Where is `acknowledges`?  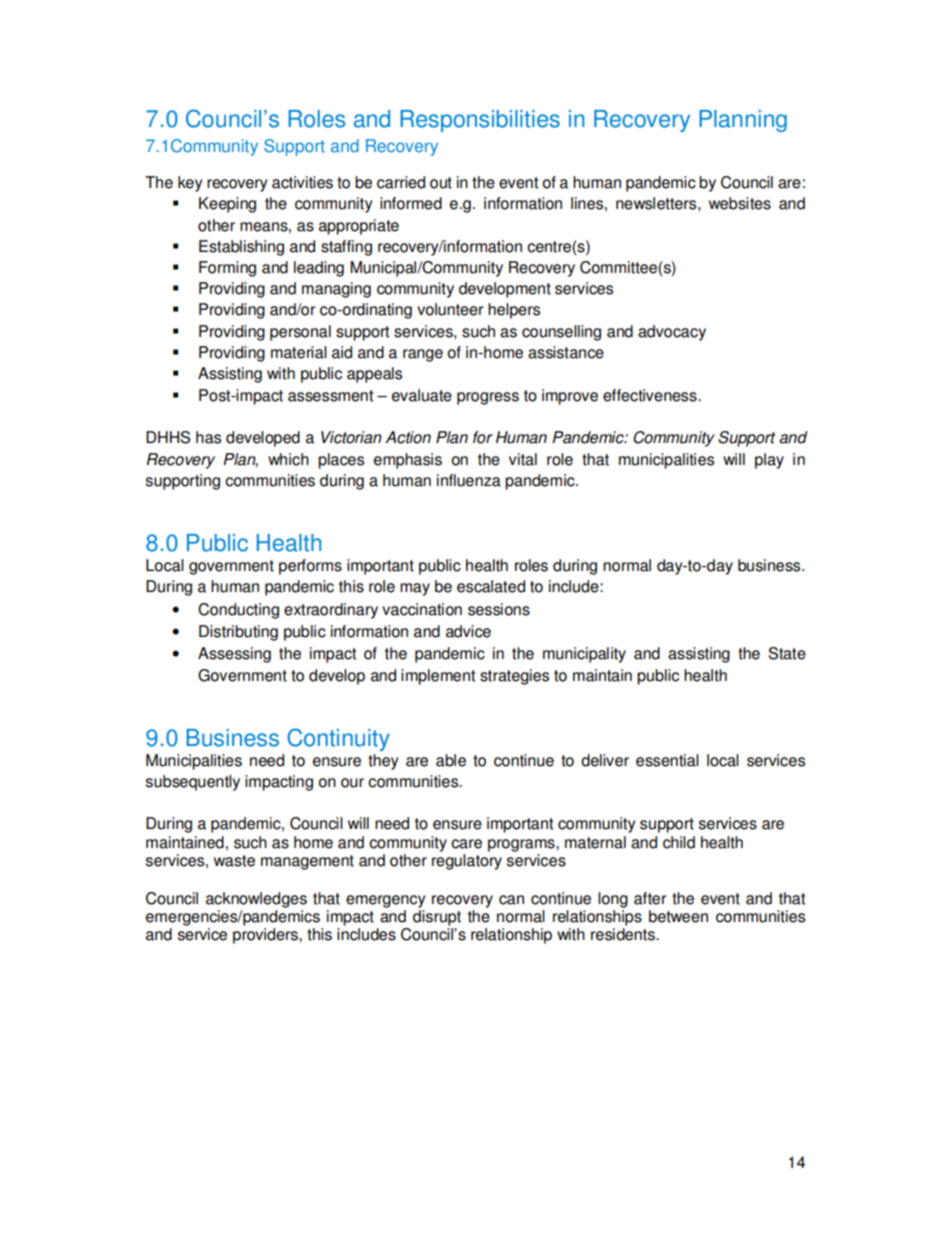 acknowledges is located at coordinates (256, 900).
